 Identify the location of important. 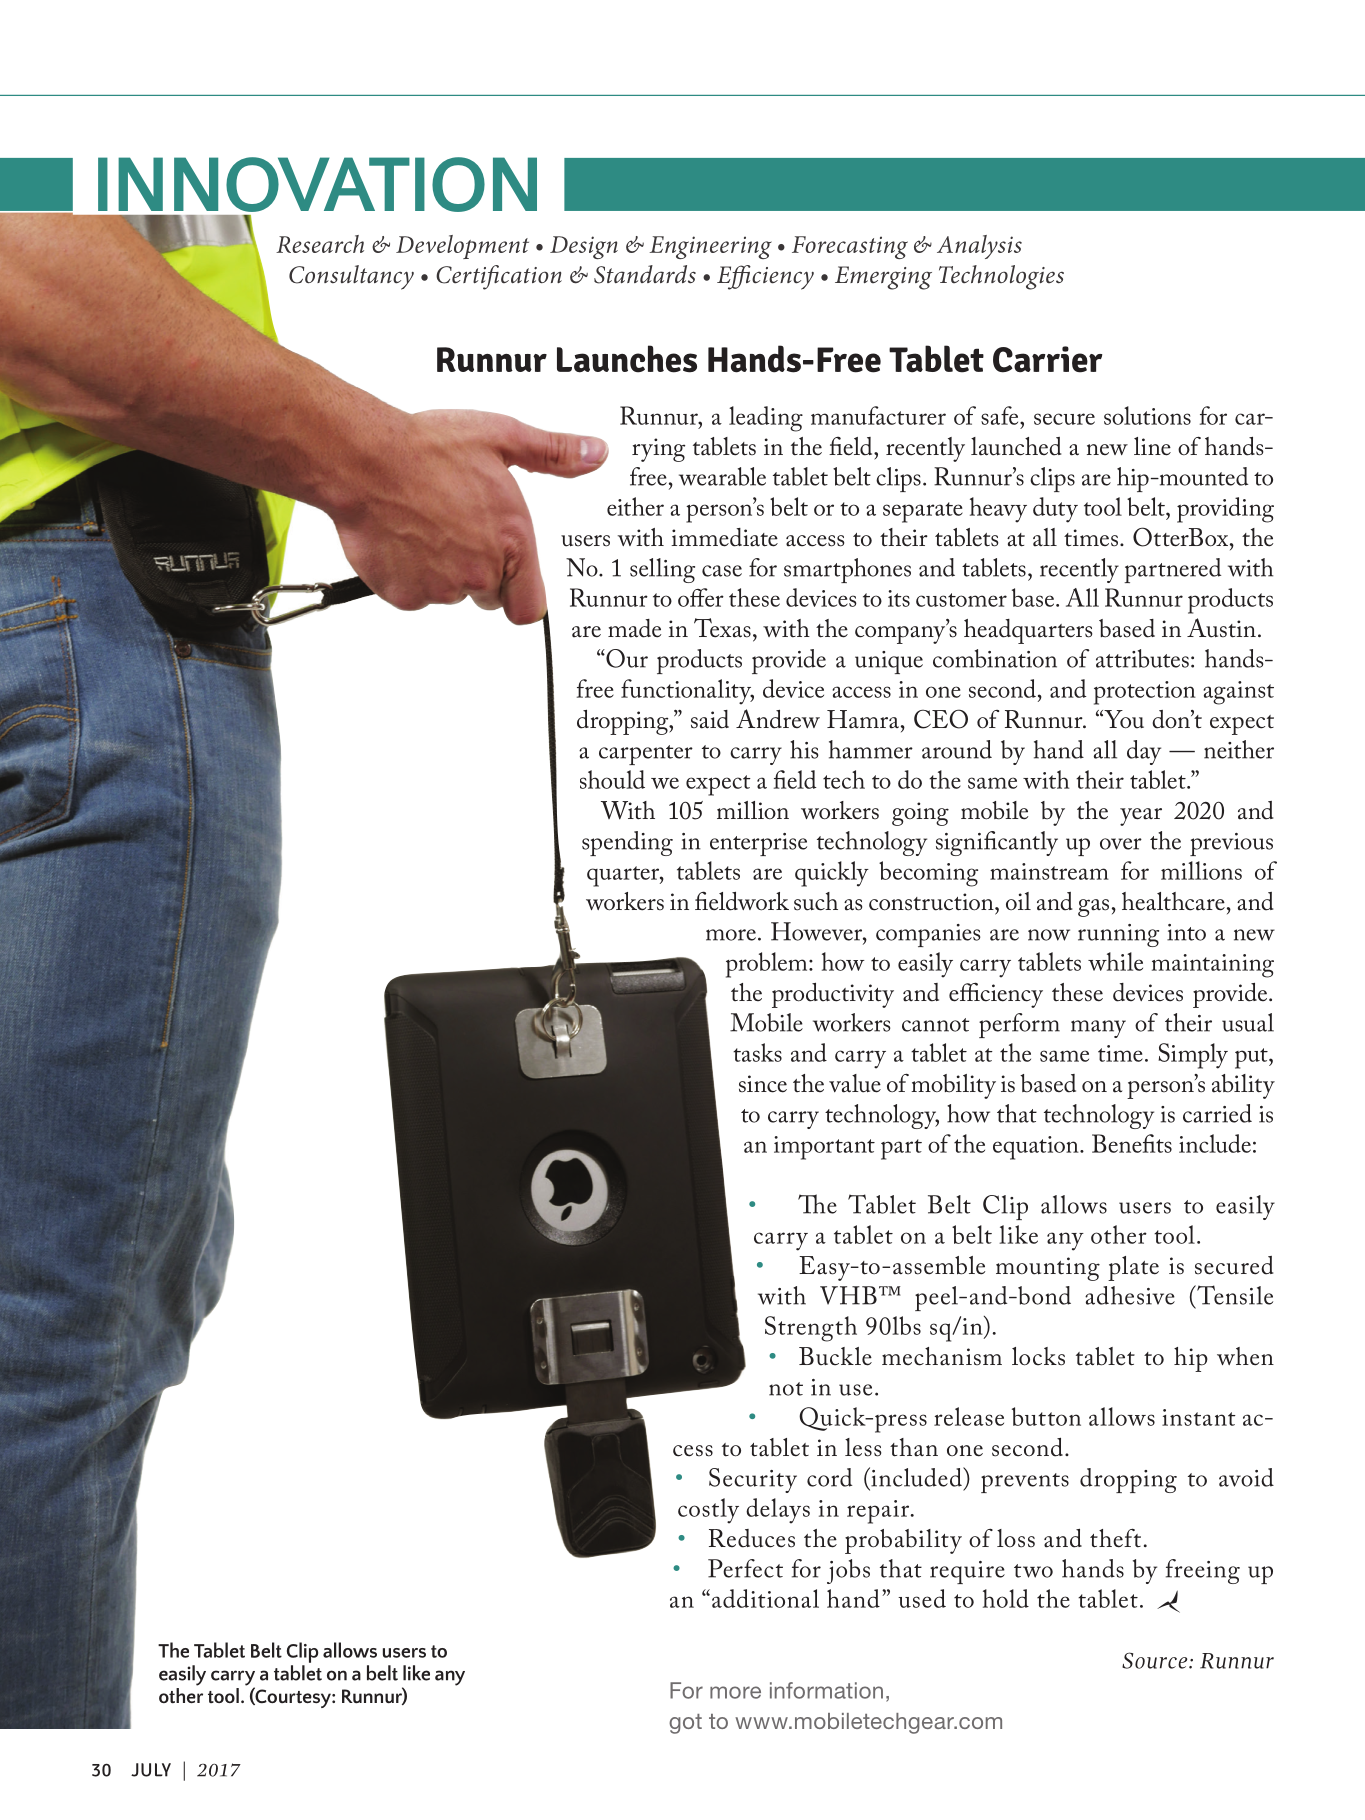
(824, 1148).
